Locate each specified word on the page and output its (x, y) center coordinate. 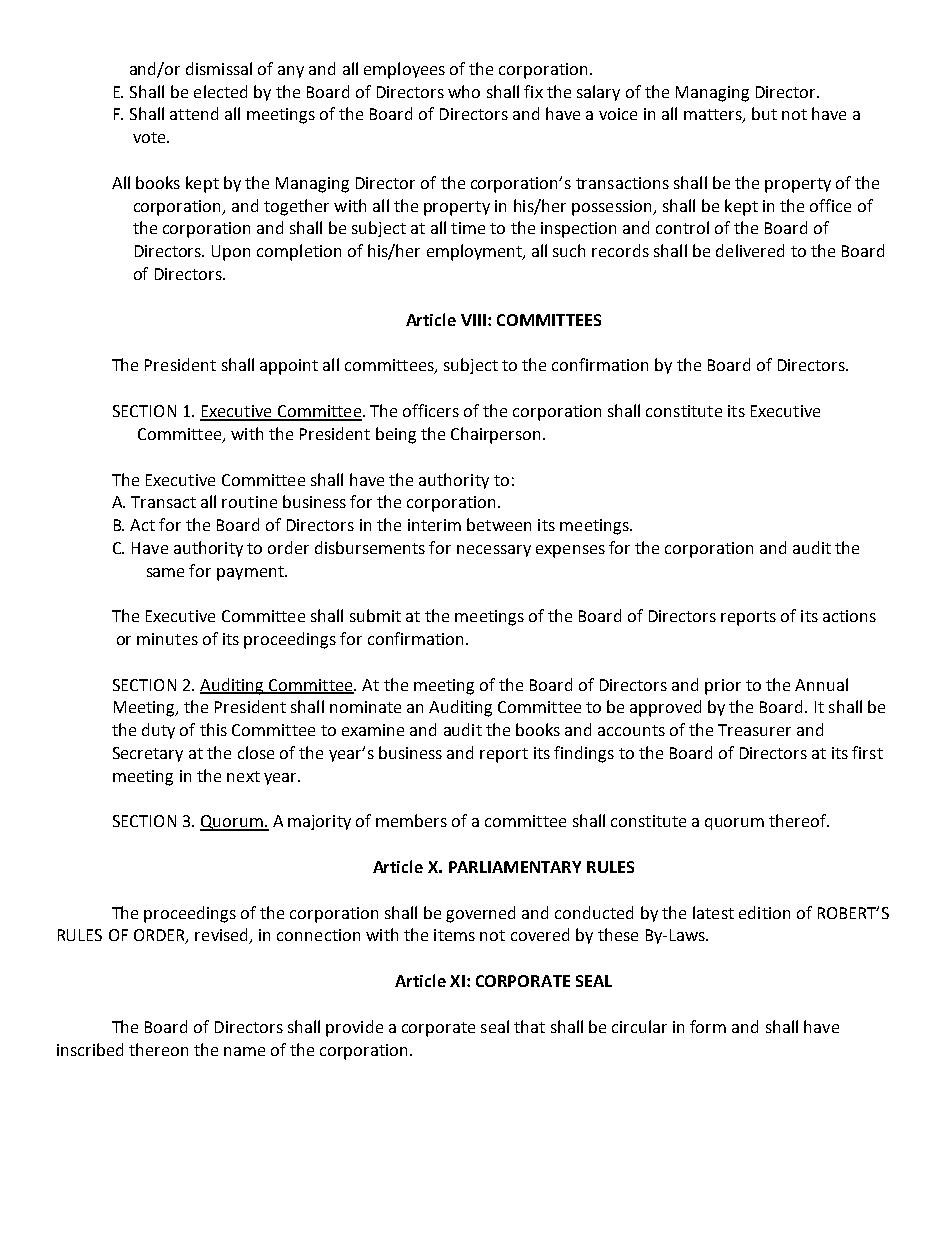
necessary (494, 551)
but (764, 113)
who (464, 91)
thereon (158, 1049)
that (529, 1026)
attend (194, 113)
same (165, 572)
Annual (821, 684)
